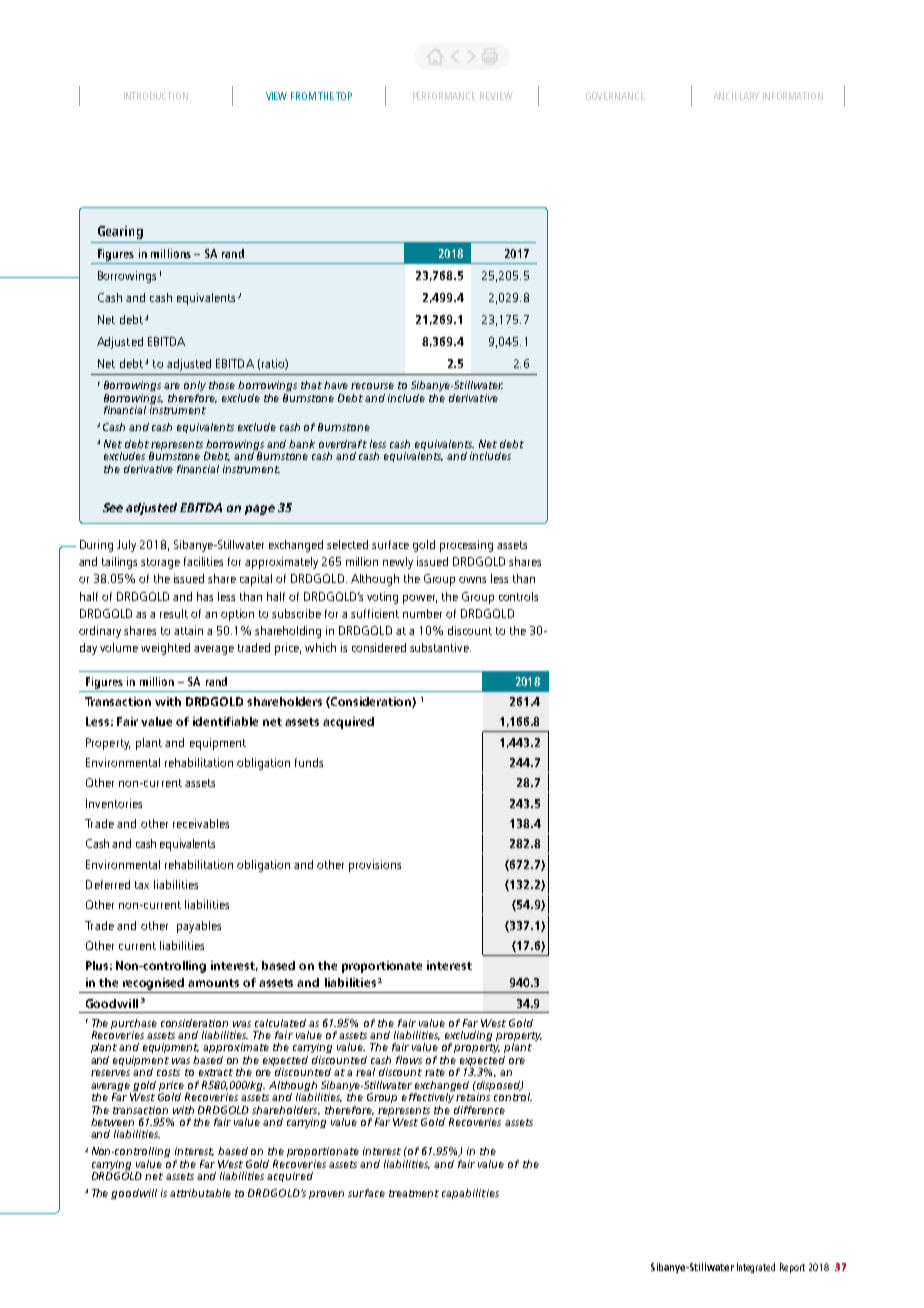 The width and height of the screenshot is (924, 1308). What do you see at coordinates (200, 1193) in the screenshot?
I see `attributable` at bounding box center [200, 1193].
